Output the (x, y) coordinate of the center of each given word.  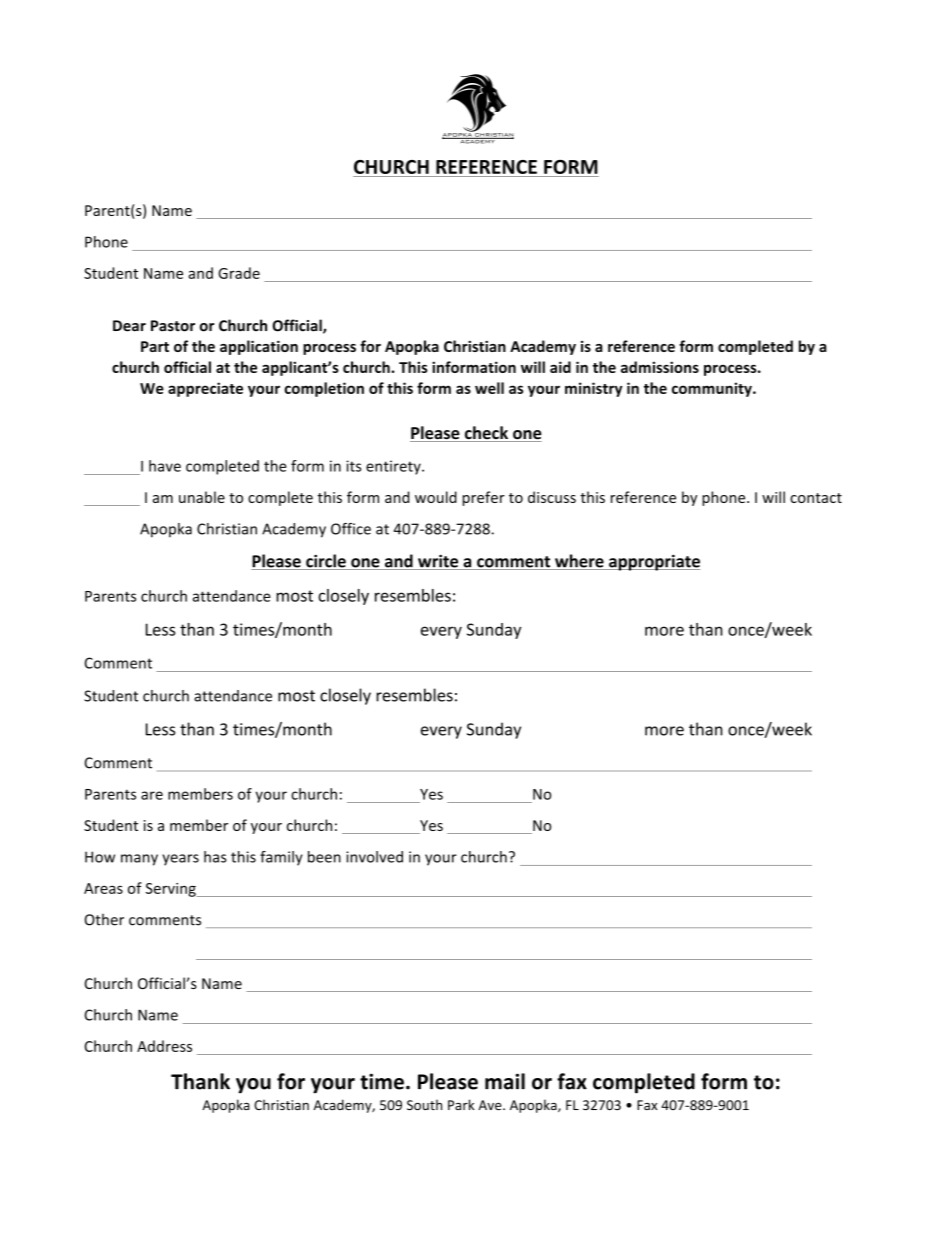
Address (164, 1046)
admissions (660, 367)
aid (560, 367)
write (438, 562)
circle (326, 562)
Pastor (173, 326)
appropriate (653, 563)
